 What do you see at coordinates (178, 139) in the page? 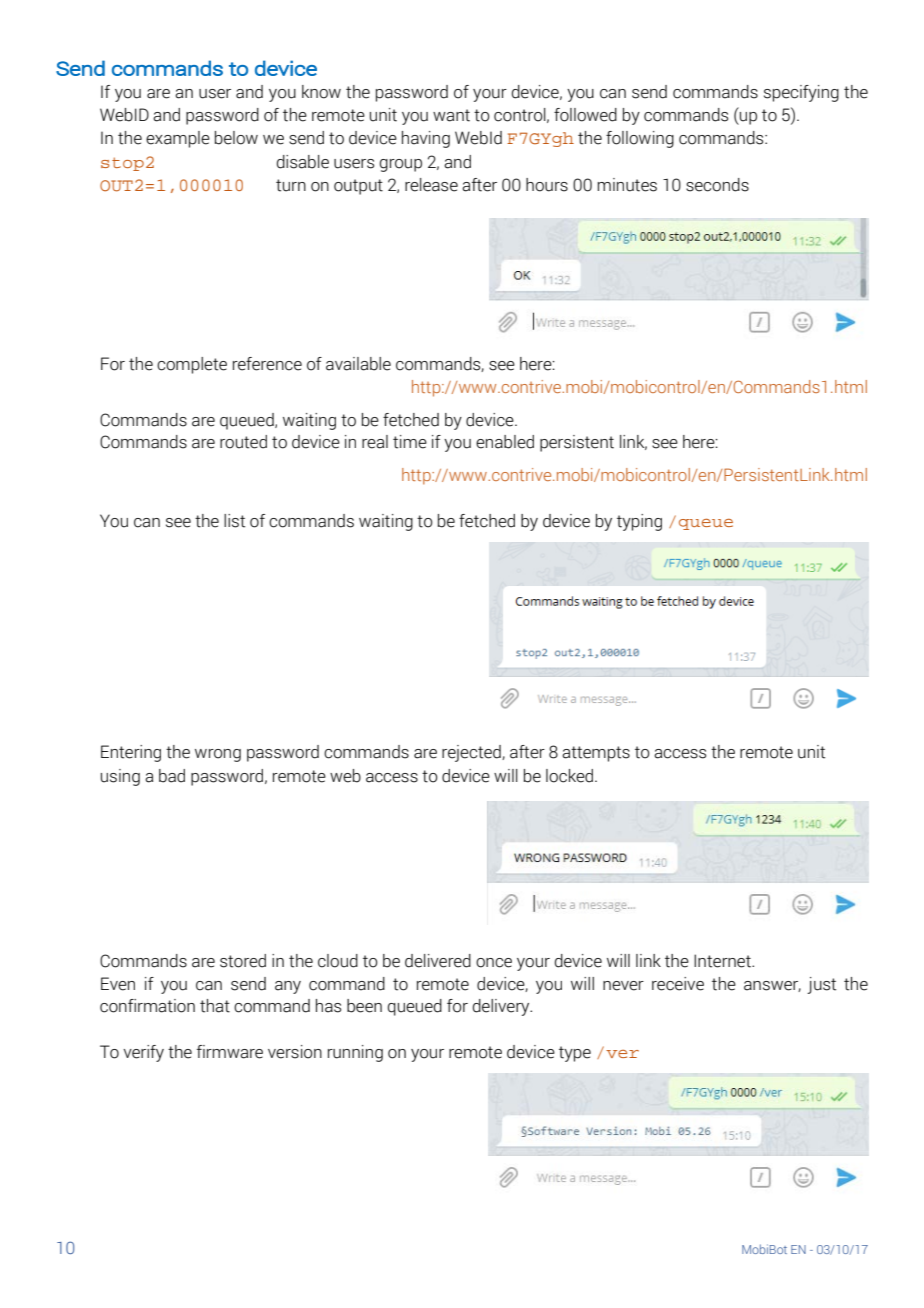
I see `example` at bounding box center [178, 139].
